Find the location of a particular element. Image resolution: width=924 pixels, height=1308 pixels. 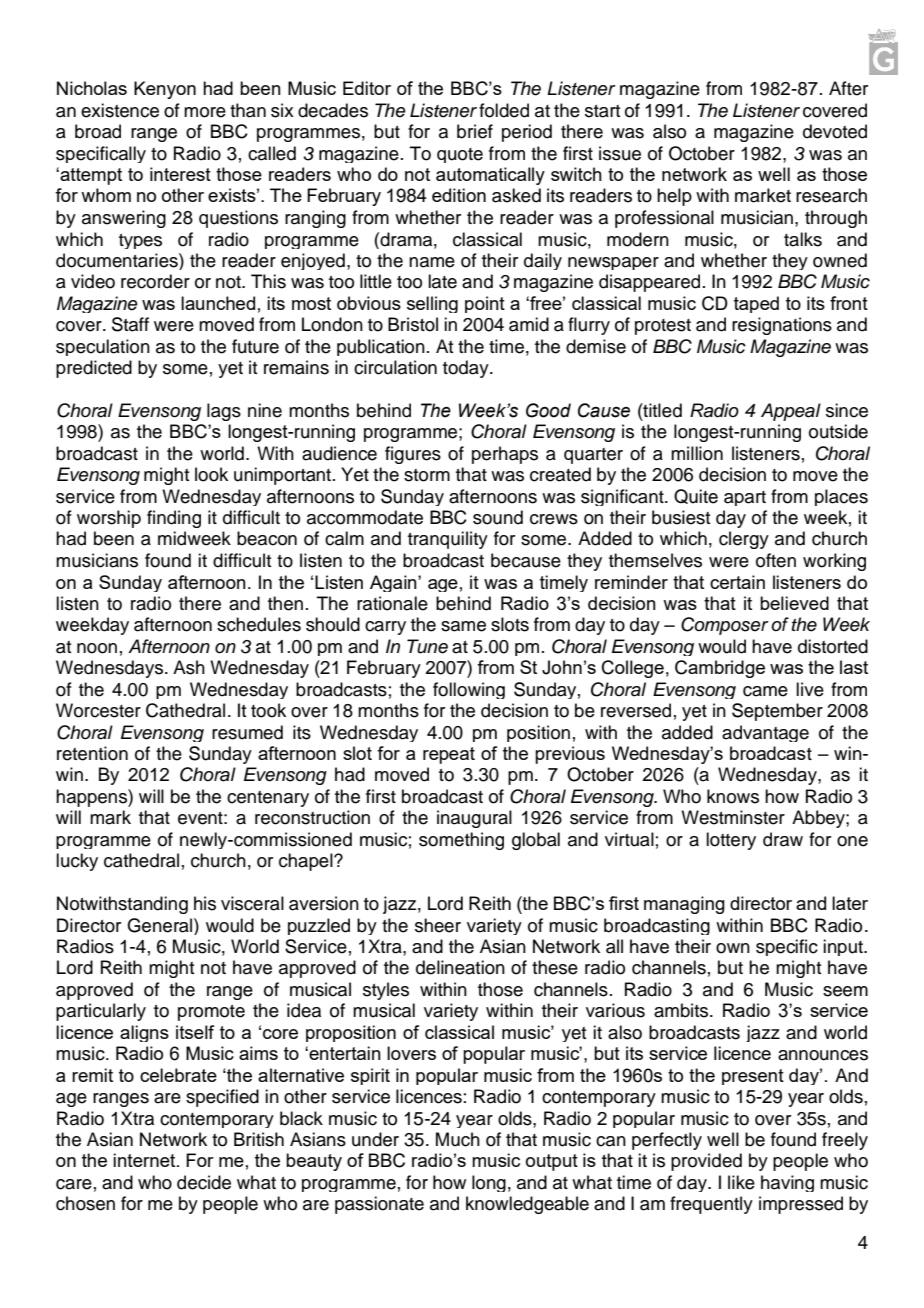

more is located at coordinates (205, 112).
